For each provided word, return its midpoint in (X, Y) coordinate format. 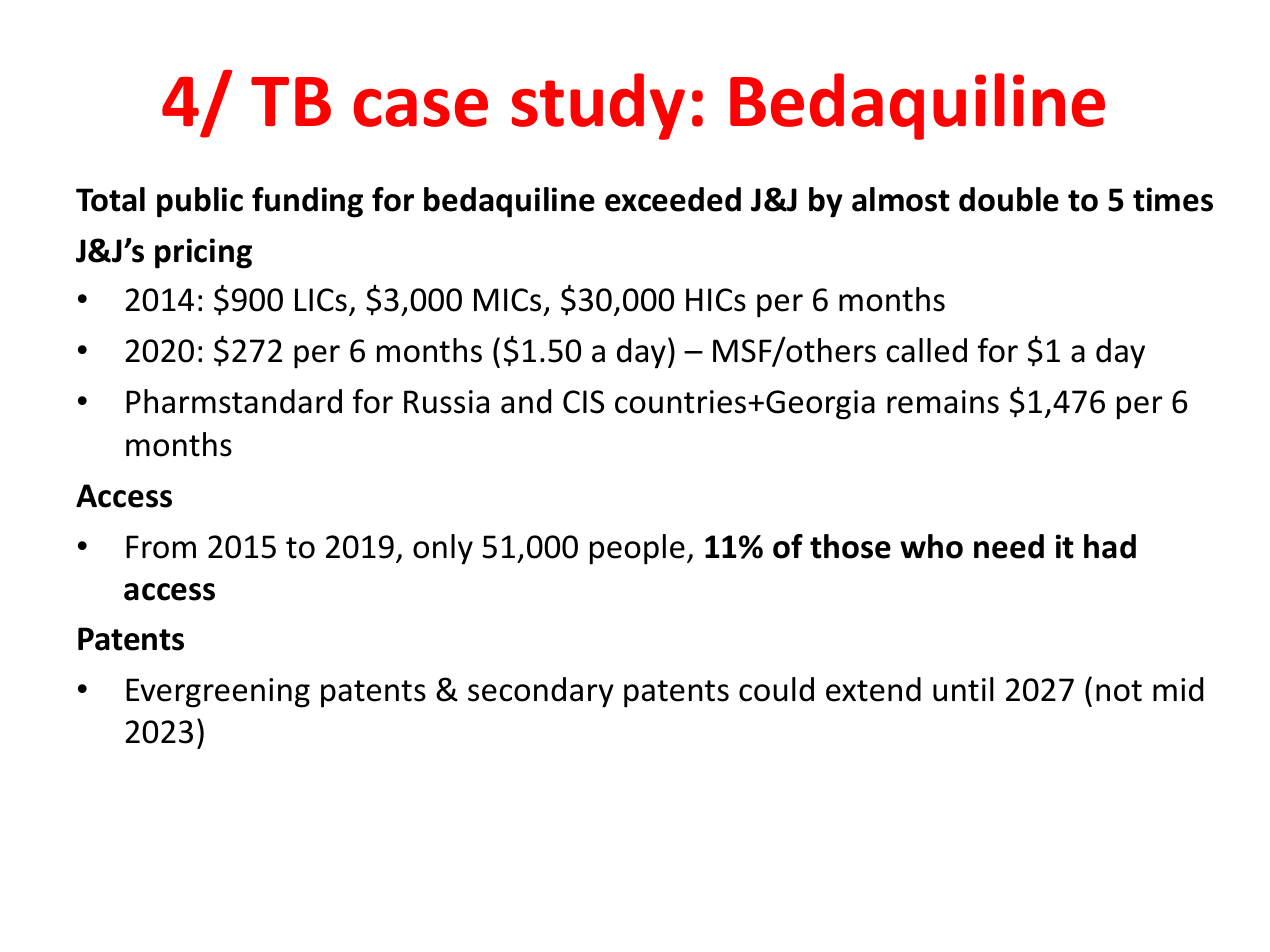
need (1009, 546)
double (1009, 199)
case (421, 108)
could (776, 689)
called (927, 350)
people (637, 549)
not (1119, 691)
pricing (203, 253)
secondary (541, 692)
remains (943, 402)
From (161, 547)
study (598, 106)
